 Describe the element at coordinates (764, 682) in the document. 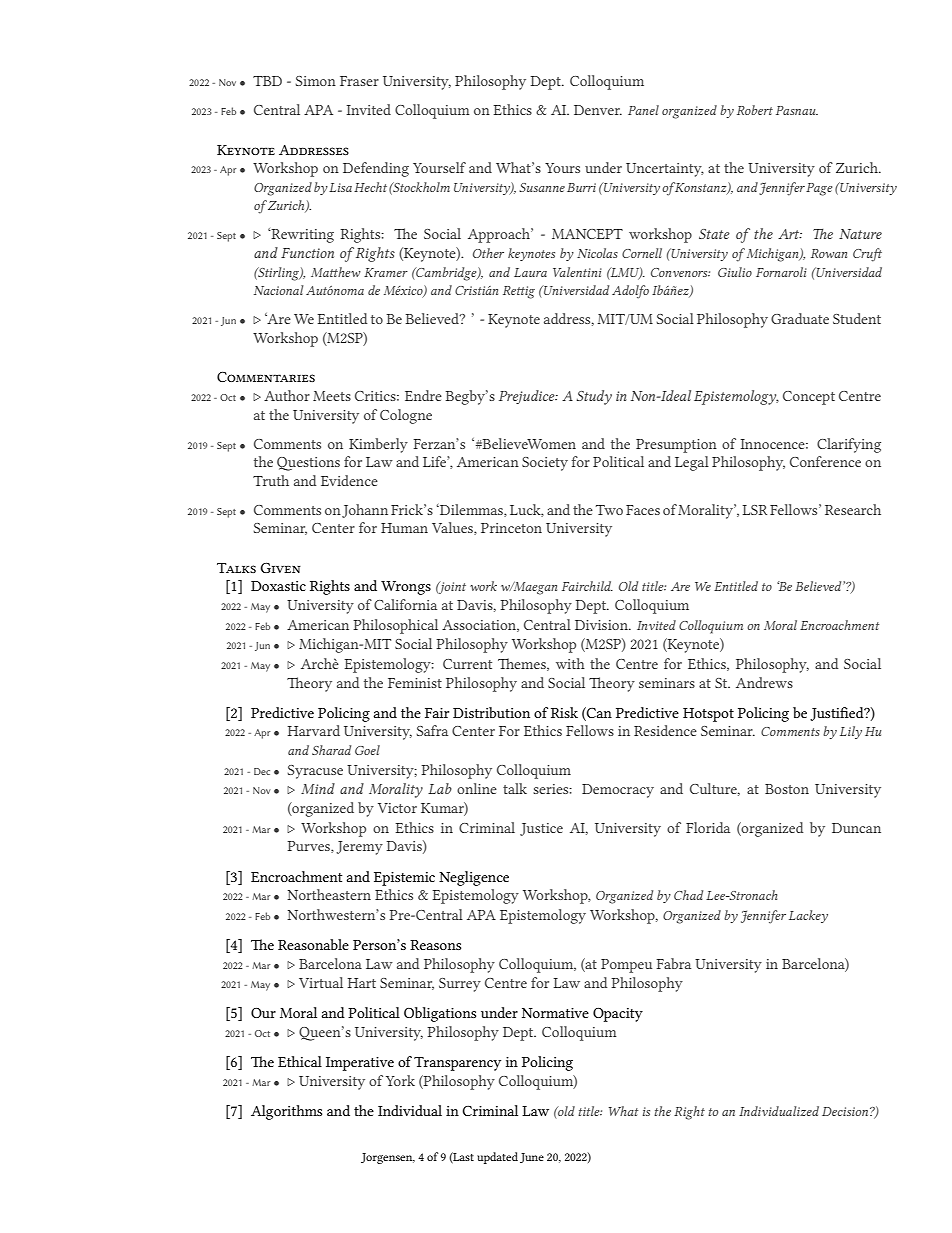

I see `Andrews` at that location.
